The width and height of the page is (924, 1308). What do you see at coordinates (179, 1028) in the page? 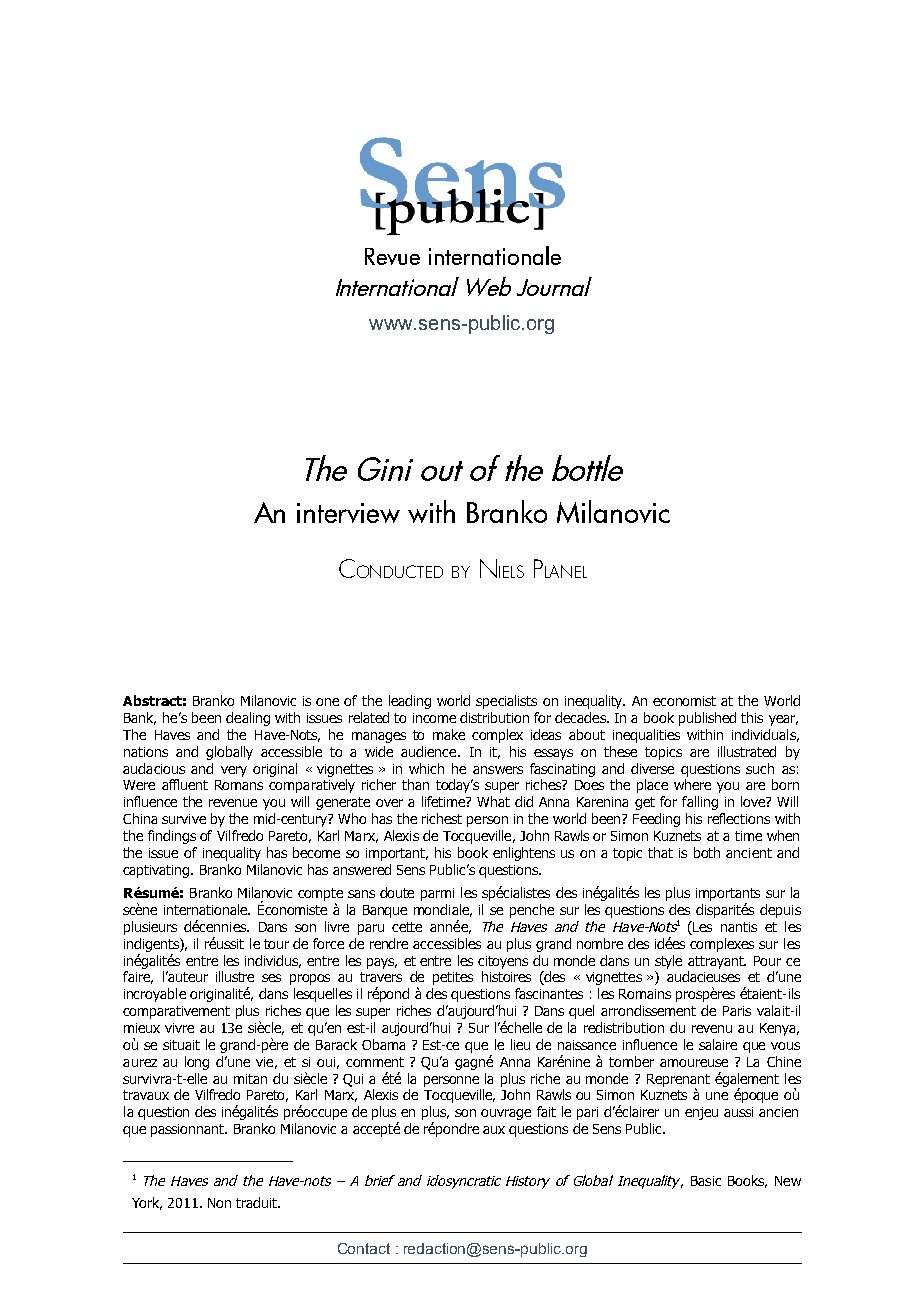
I see `vivre` at bounding box center [179, 1028].
